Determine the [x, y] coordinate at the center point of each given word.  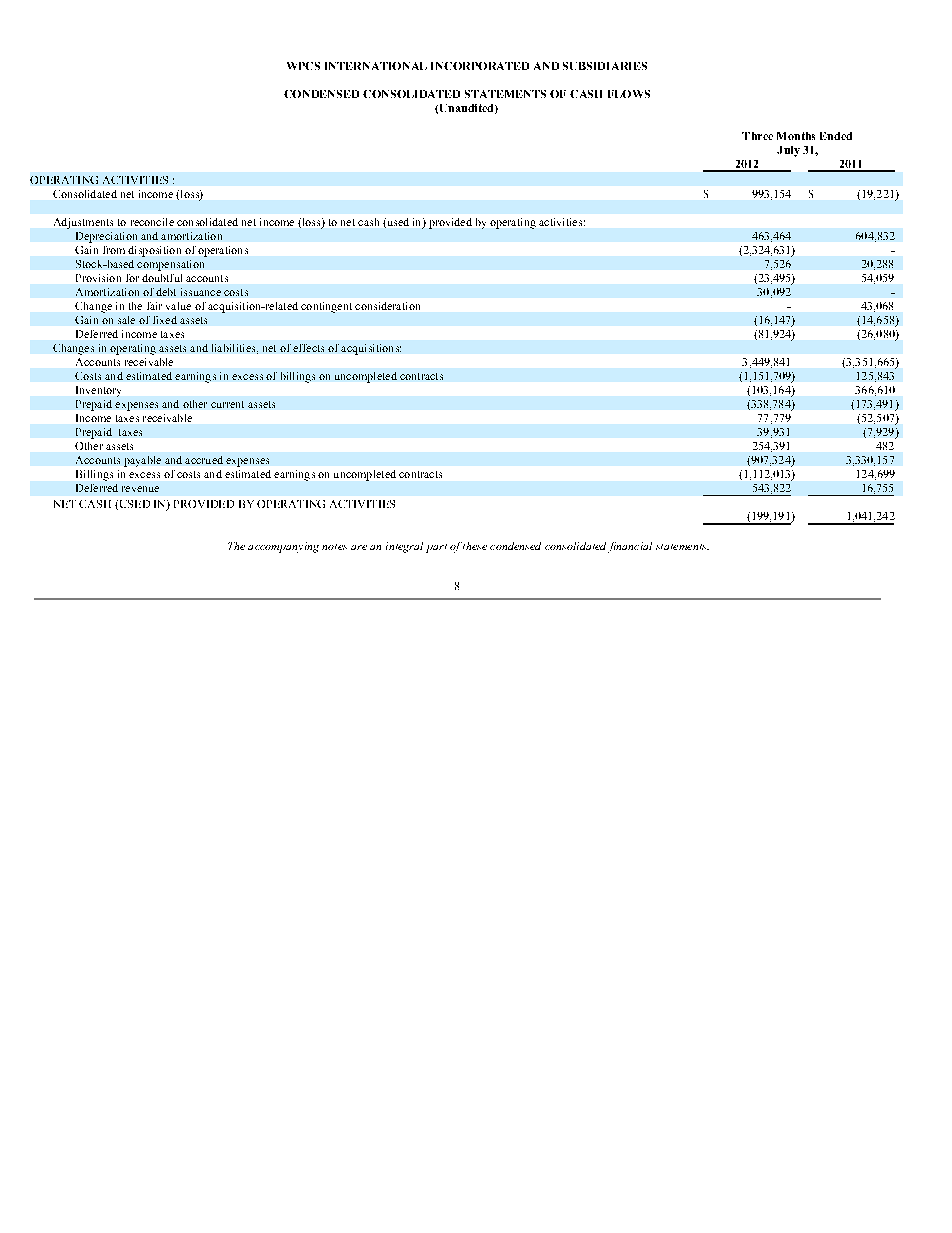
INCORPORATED [480, 66]
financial [630, 547]
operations [223, 251]
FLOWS [629, 94]
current [227, 404]
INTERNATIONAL [376, 66]
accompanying [283, 547]
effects [308, 348]
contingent [326, 307]
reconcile [152, 222]
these [475, 546]
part [436, 548]
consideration [387, 306]
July [788, 151]
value [178, 306]
